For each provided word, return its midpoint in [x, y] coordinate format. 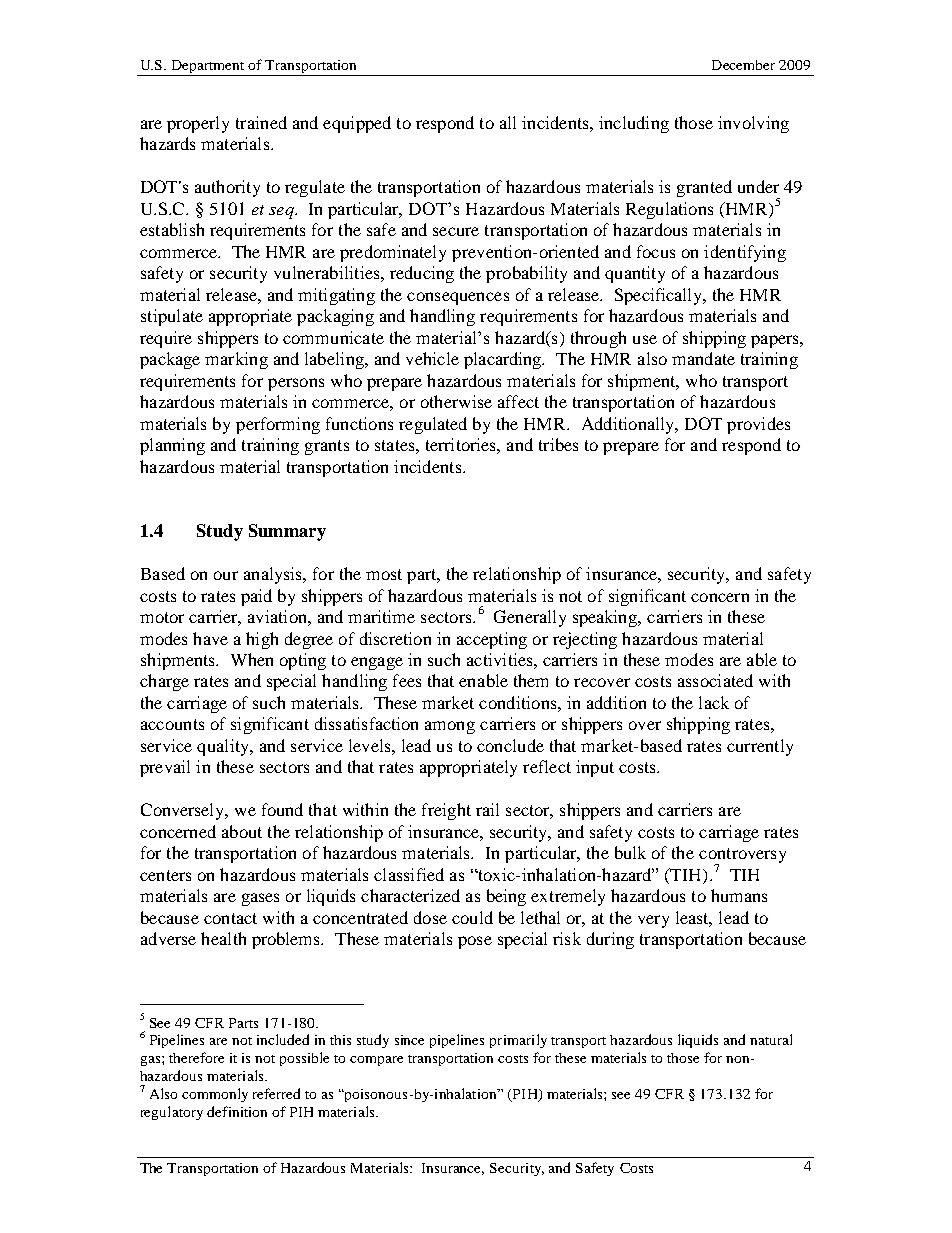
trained [261, 122]
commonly [215, 1095]
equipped [357, 124]
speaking [606, 618]
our [226, 575]
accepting [492, 640]
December [743, 65]
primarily [518, 1041]
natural [771, 1039]
